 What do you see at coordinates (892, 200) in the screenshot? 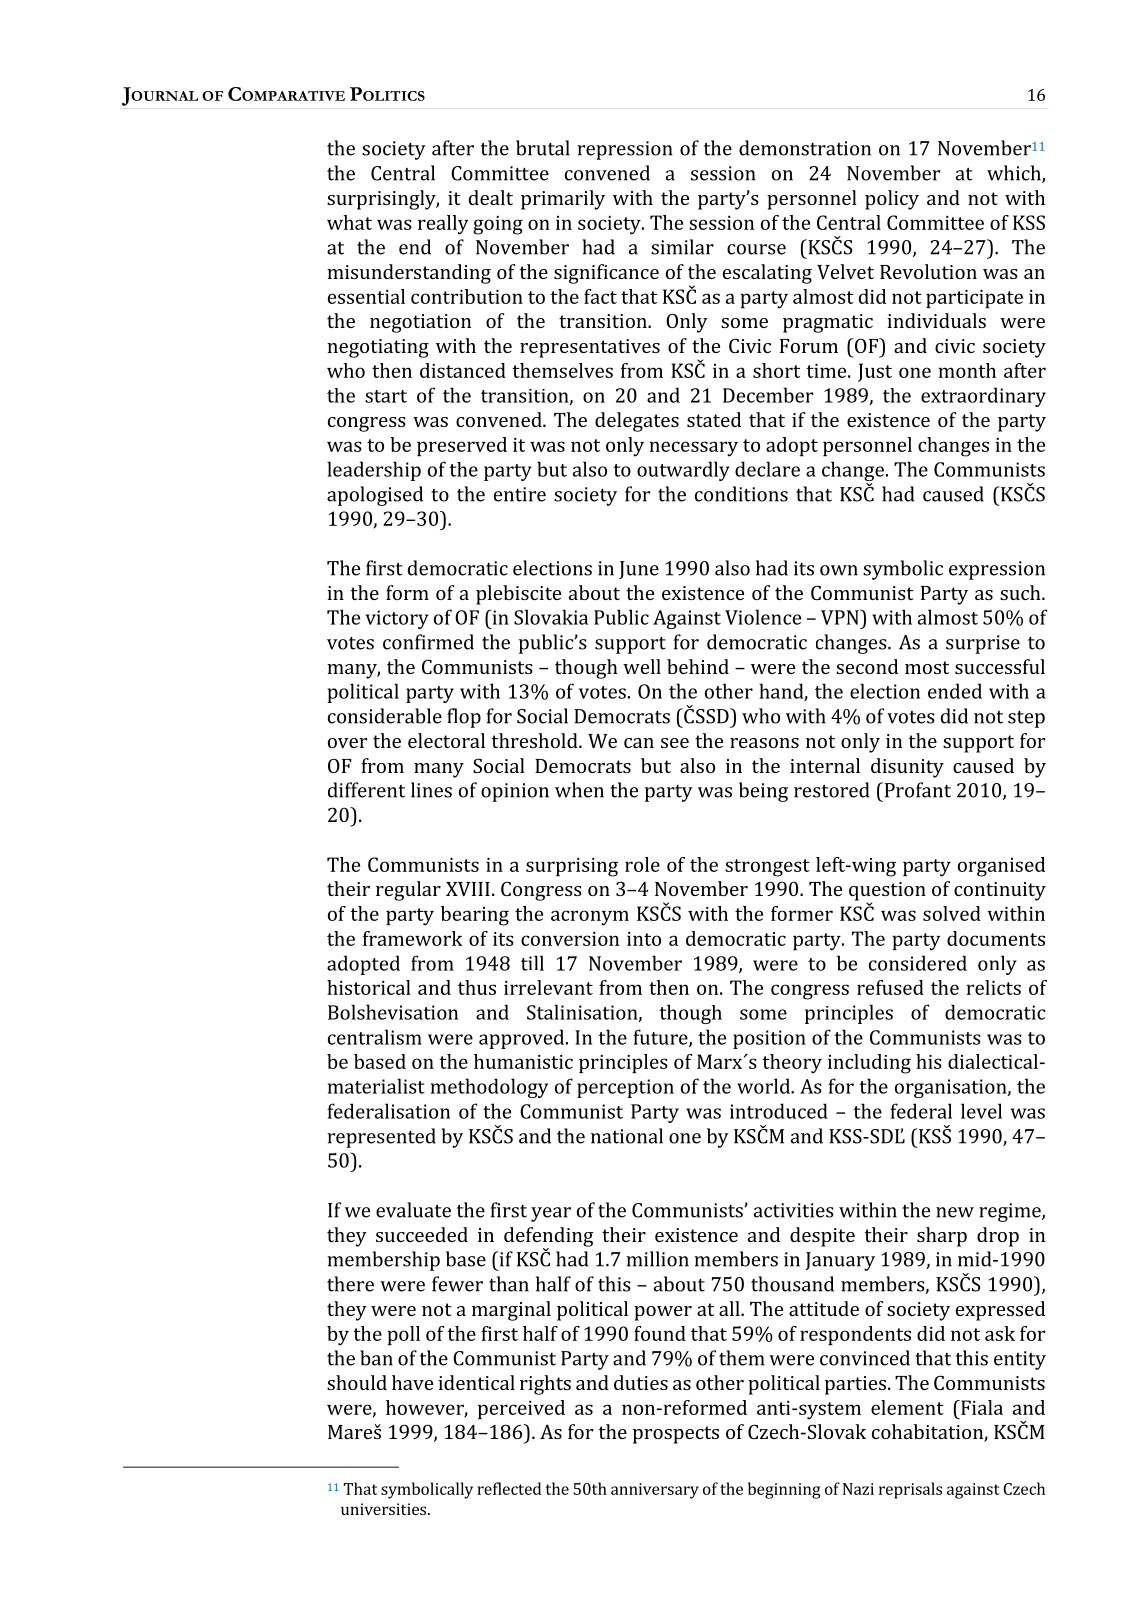
I see `policy` at bounding box center [892, 200].
